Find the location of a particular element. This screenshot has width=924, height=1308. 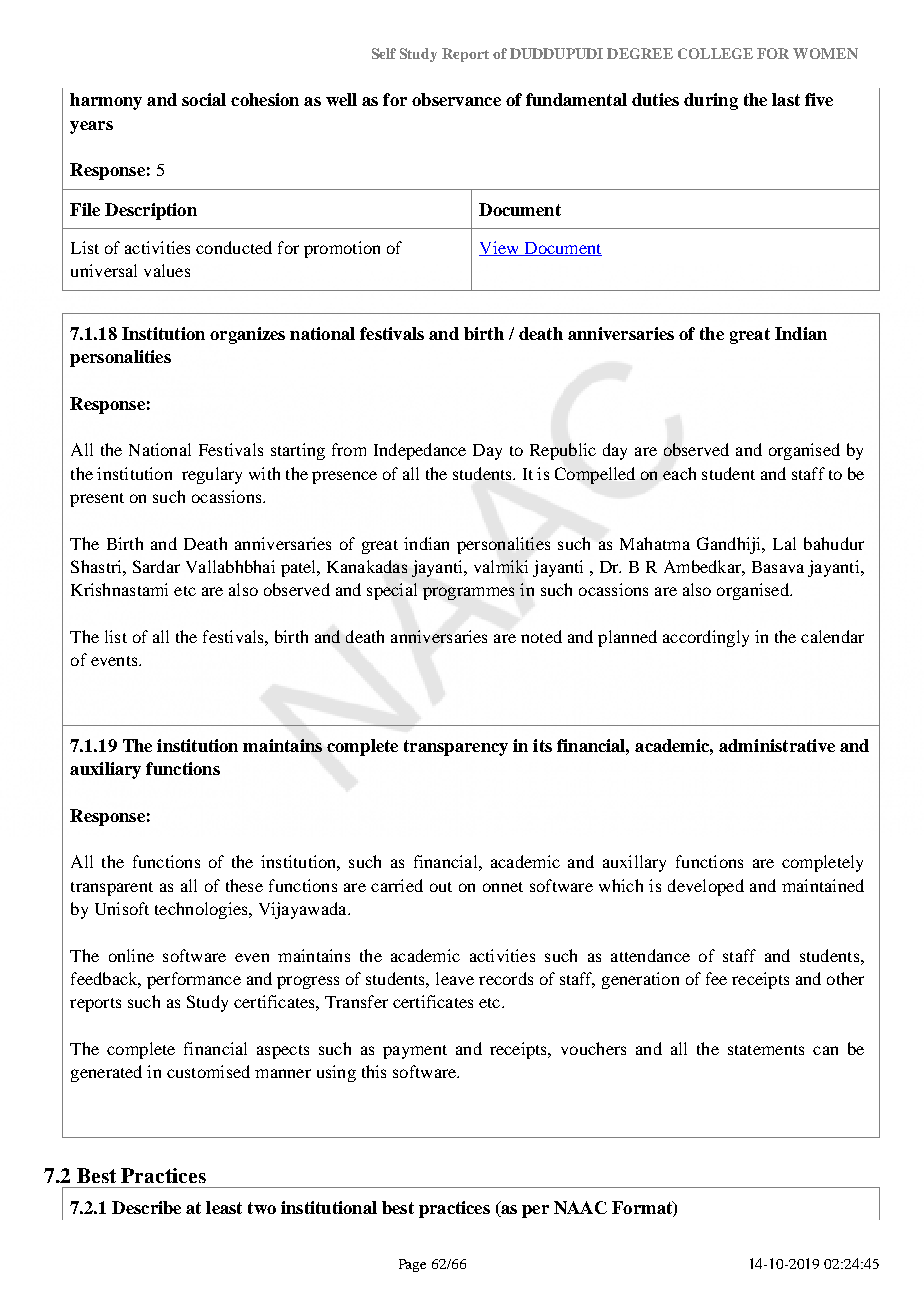

observance is located at coordinates (456, 99).
